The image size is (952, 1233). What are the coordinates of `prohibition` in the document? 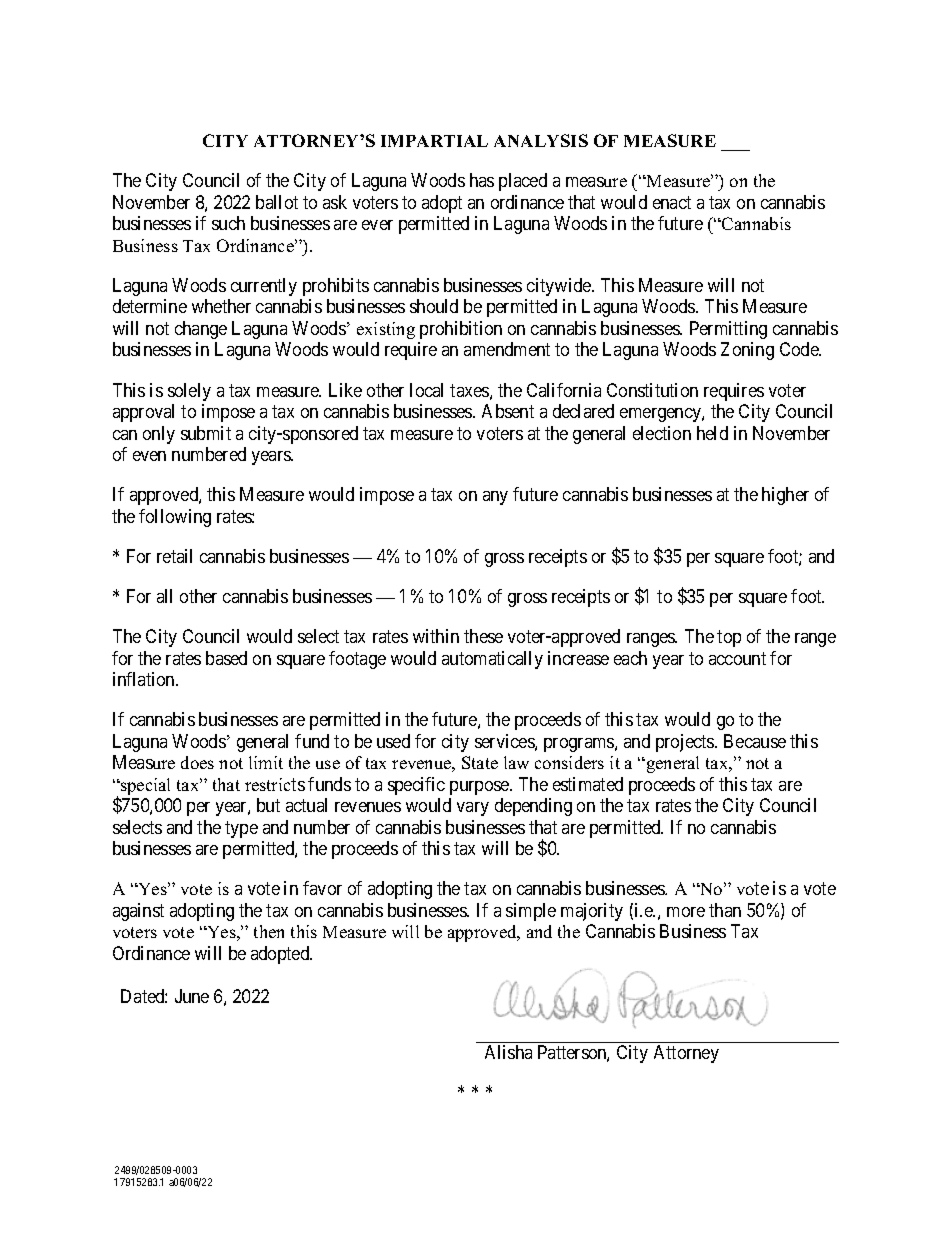 It's located at (461, 330).
